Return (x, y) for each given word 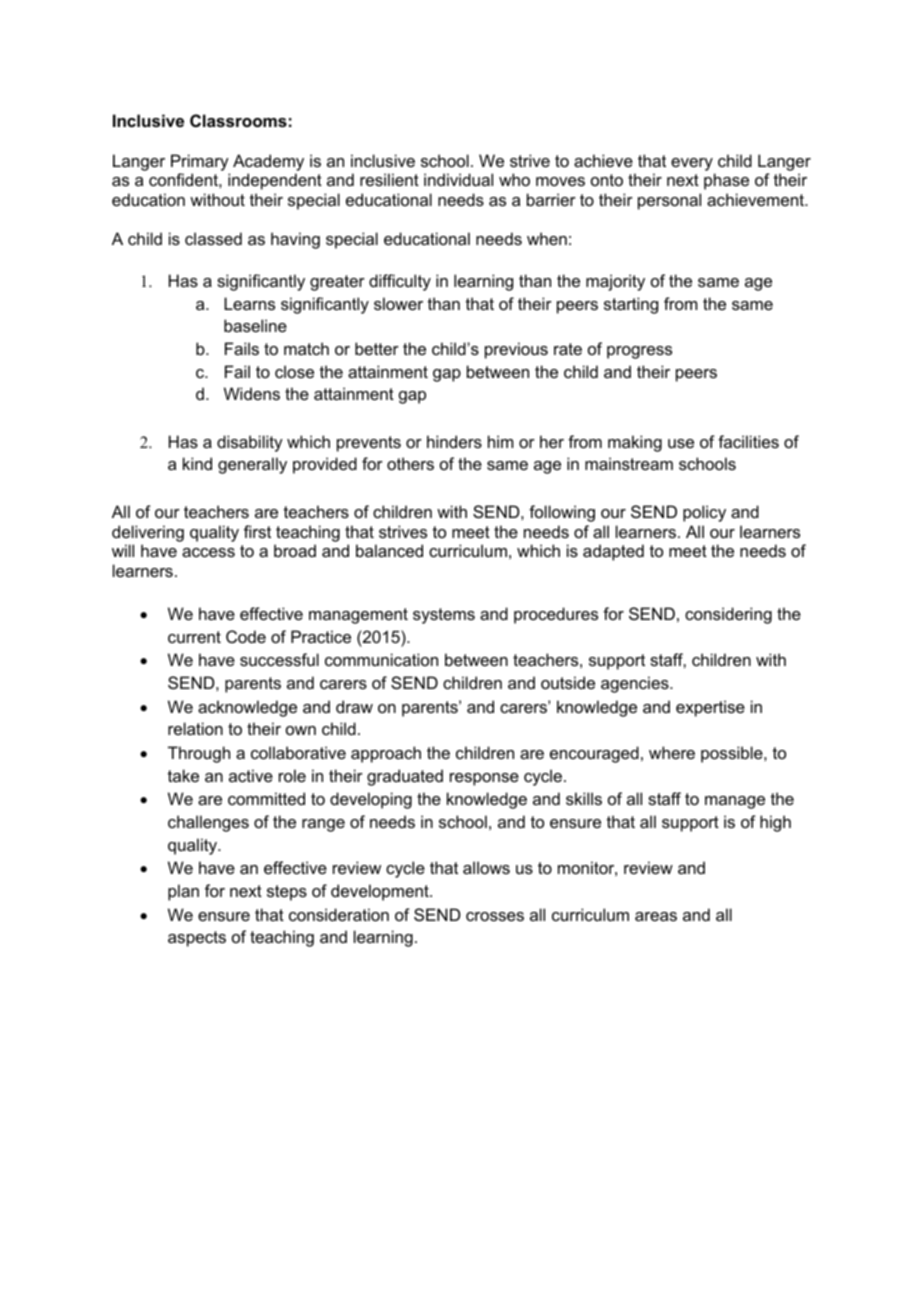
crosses (495, 916)
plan (183, 892)
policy (704, 513)
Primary (200, 162)
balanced (389, 550)
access (208, 552)
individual (458, 179)
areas (656, 916)
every (692, 164)
